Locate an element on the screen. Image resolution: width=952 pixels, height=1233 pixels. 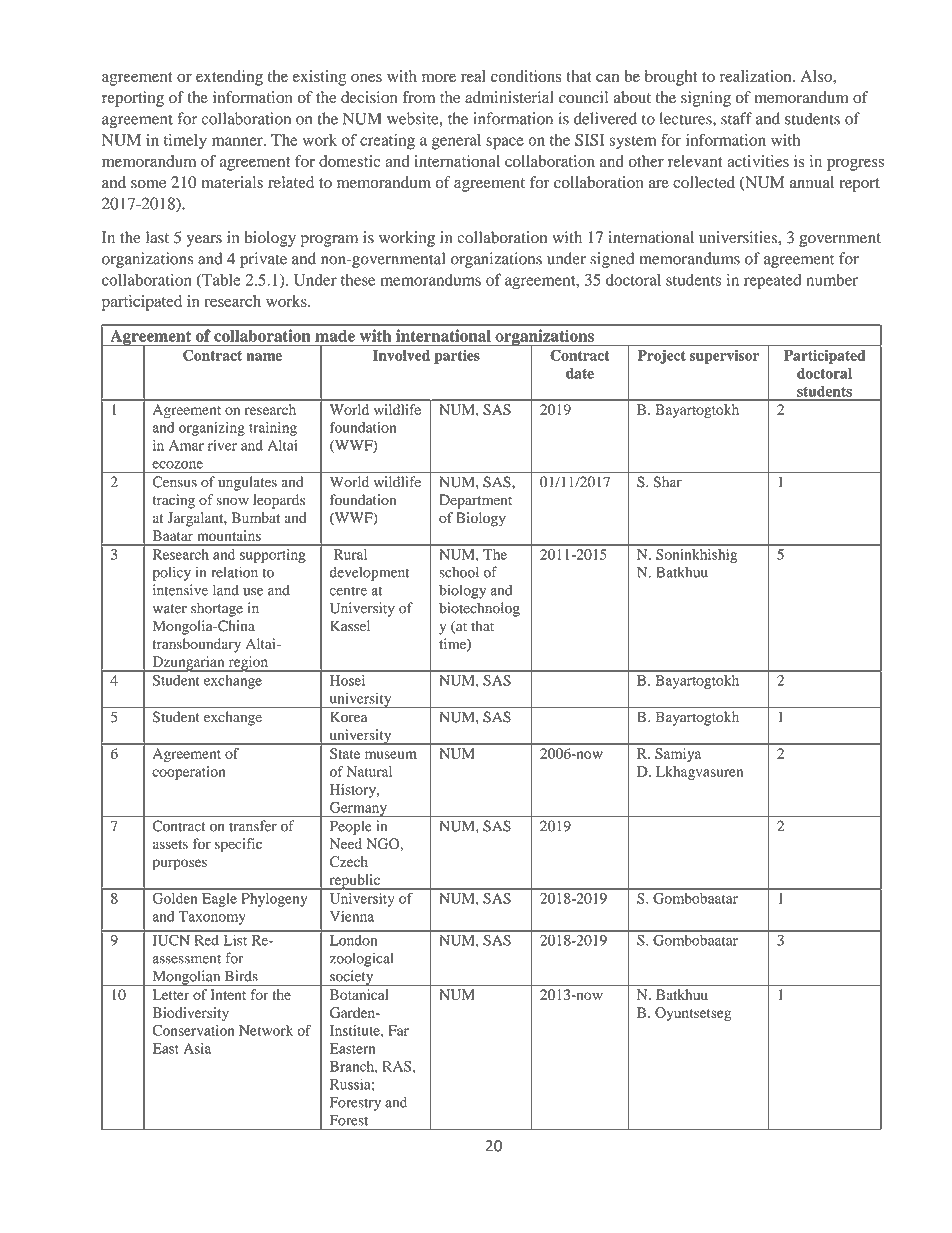
organizing is located at coordinates (212, 429).
